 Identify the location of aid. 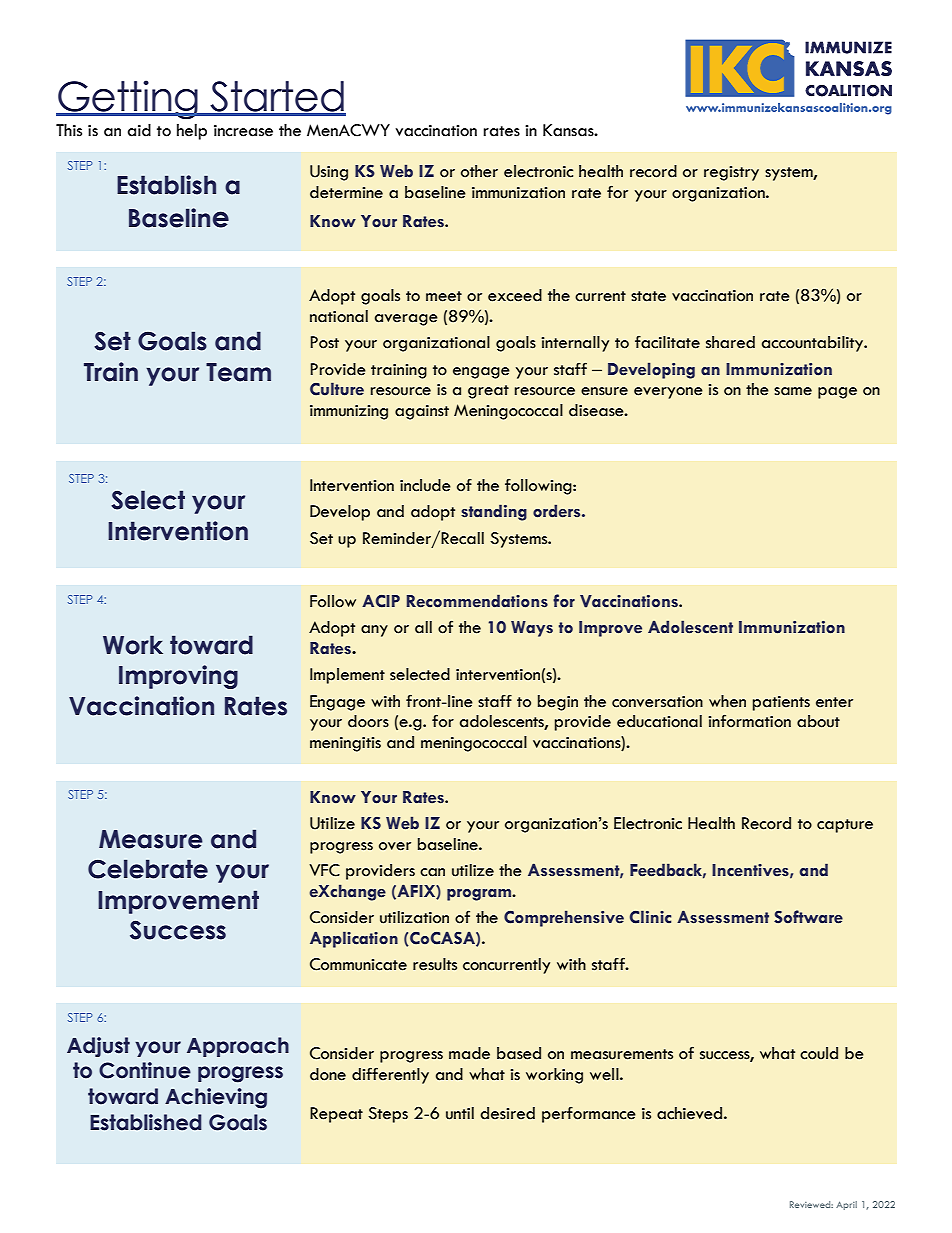
(139, 130).
